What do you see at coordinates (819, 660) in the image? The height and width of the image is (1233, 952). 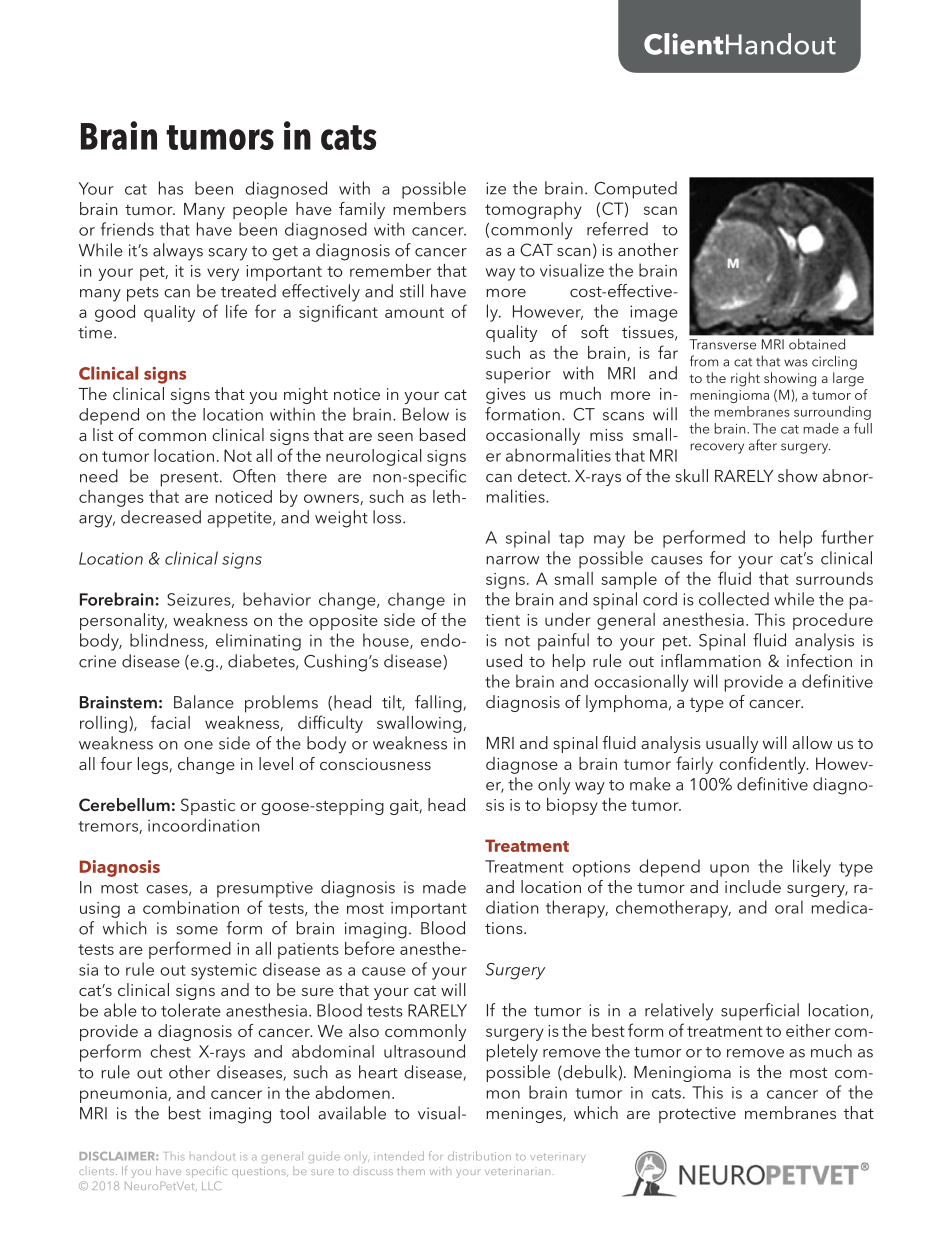 I see `infection` at bounding box center [819, 660].
